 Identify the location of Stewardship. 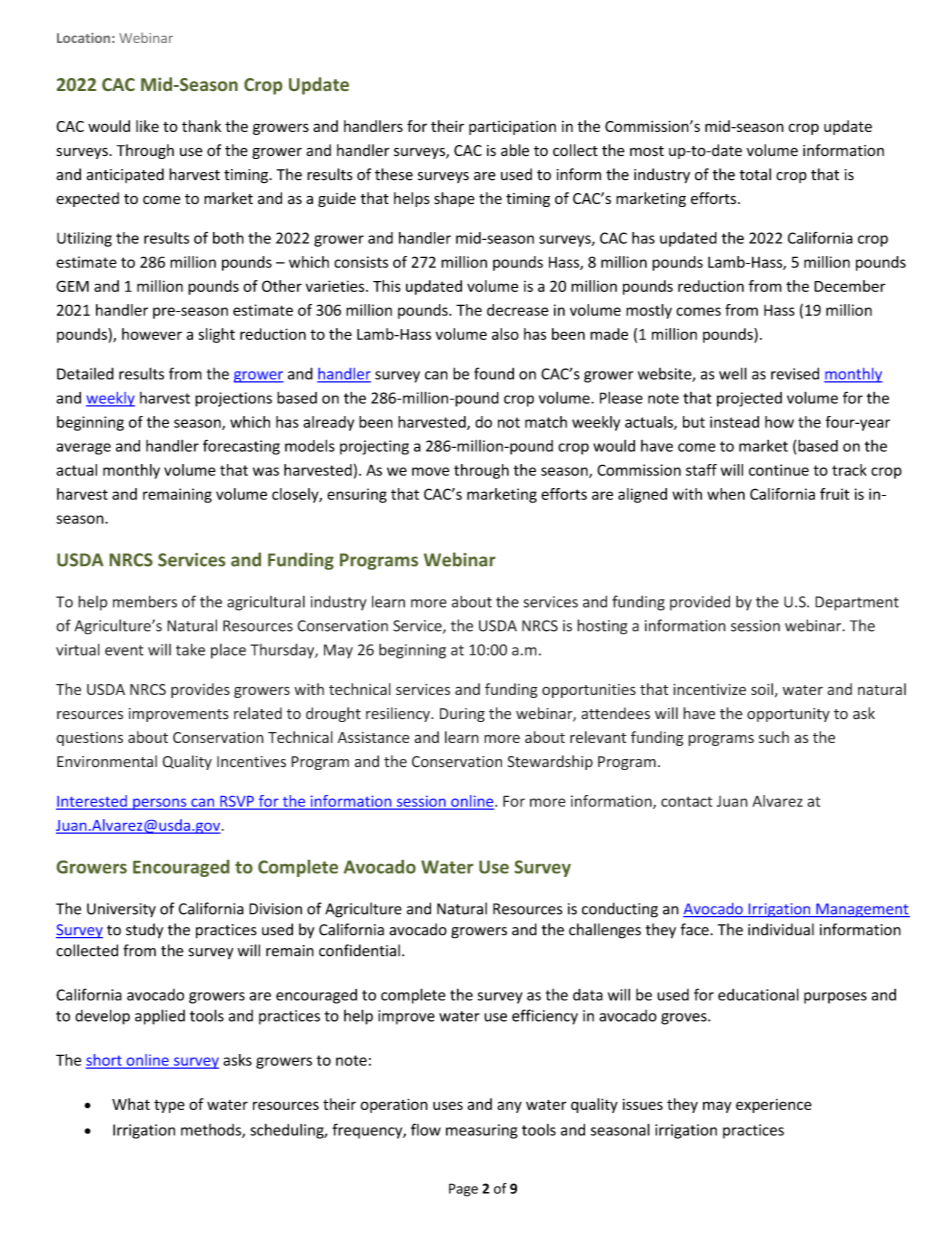
(550, 762).
